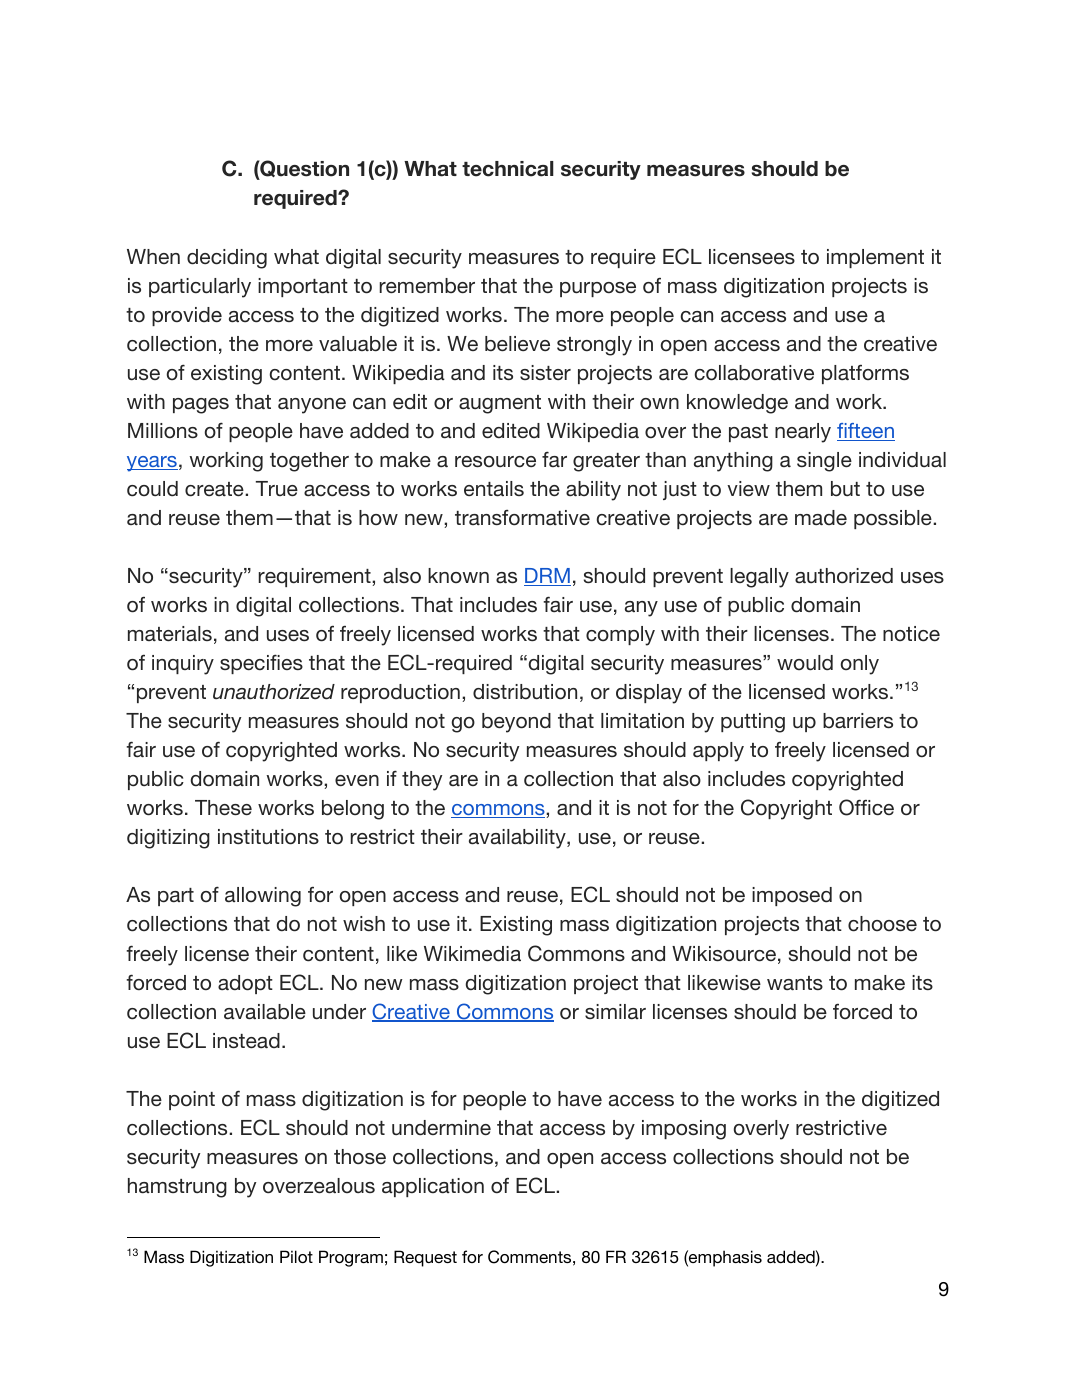 The height and width of the document is (1394, 1077). Describe the element at coordinates (296, 1256) in the document. I see `Pilot` at that location.
